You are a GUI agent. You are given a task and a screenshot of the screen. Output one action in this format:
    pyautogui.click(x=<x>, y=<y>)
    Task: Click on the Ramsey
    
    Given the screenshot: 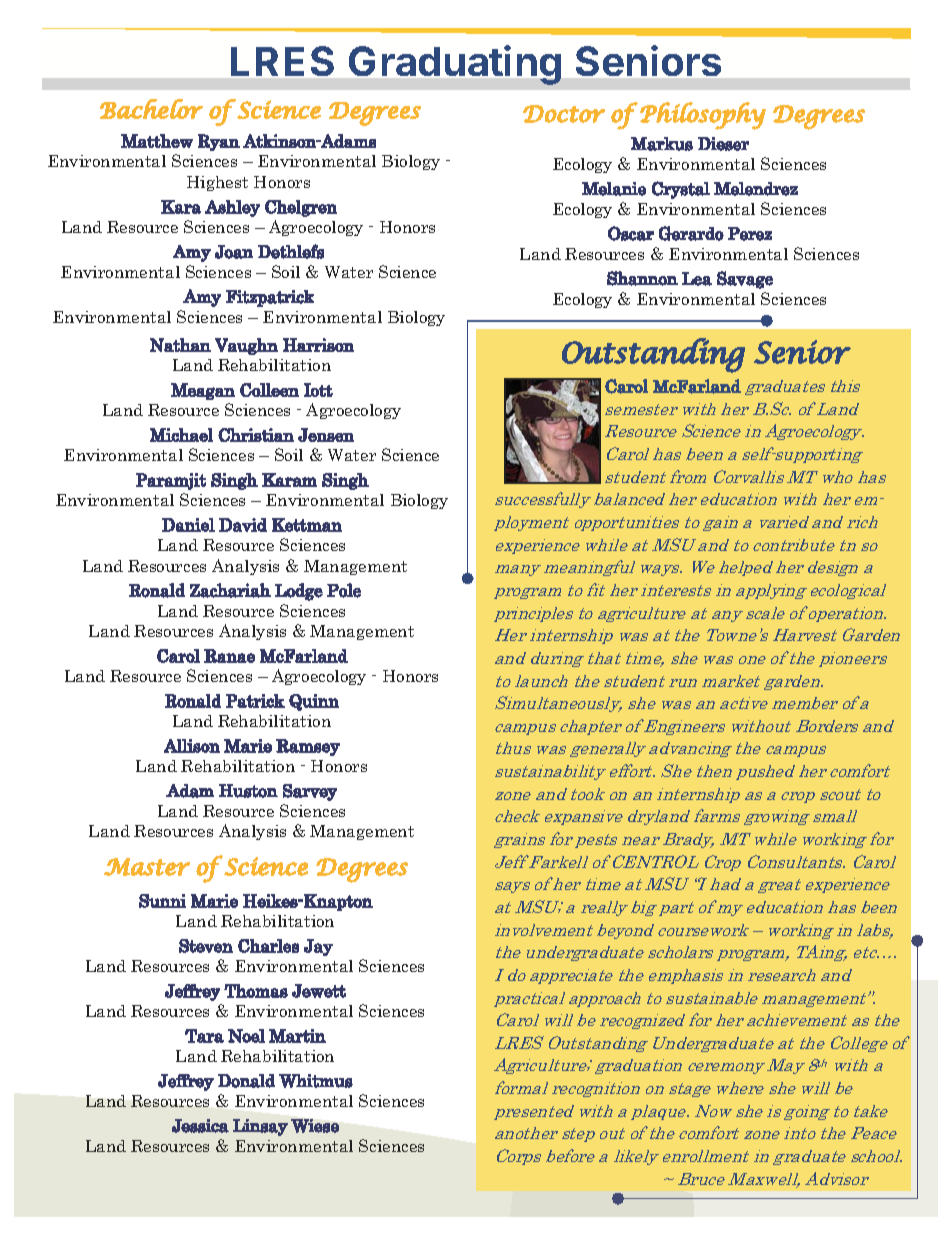 What is the action you would take?
    pyautogui.click(x=308, y=747)
